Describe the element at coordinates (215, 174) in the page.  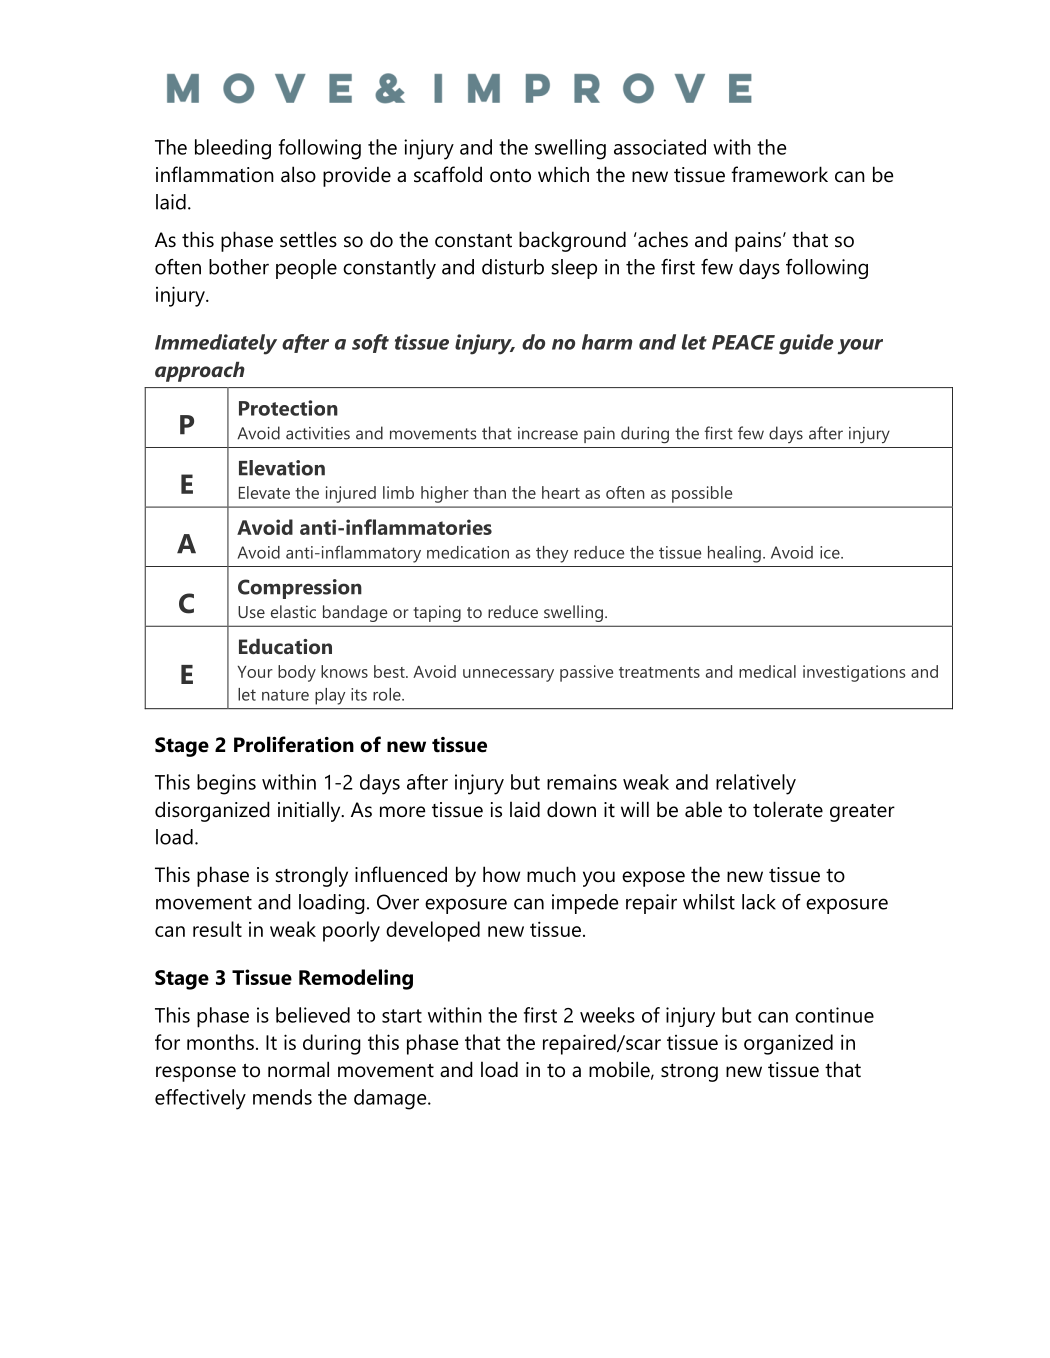
I see `inflammation` at that location.
